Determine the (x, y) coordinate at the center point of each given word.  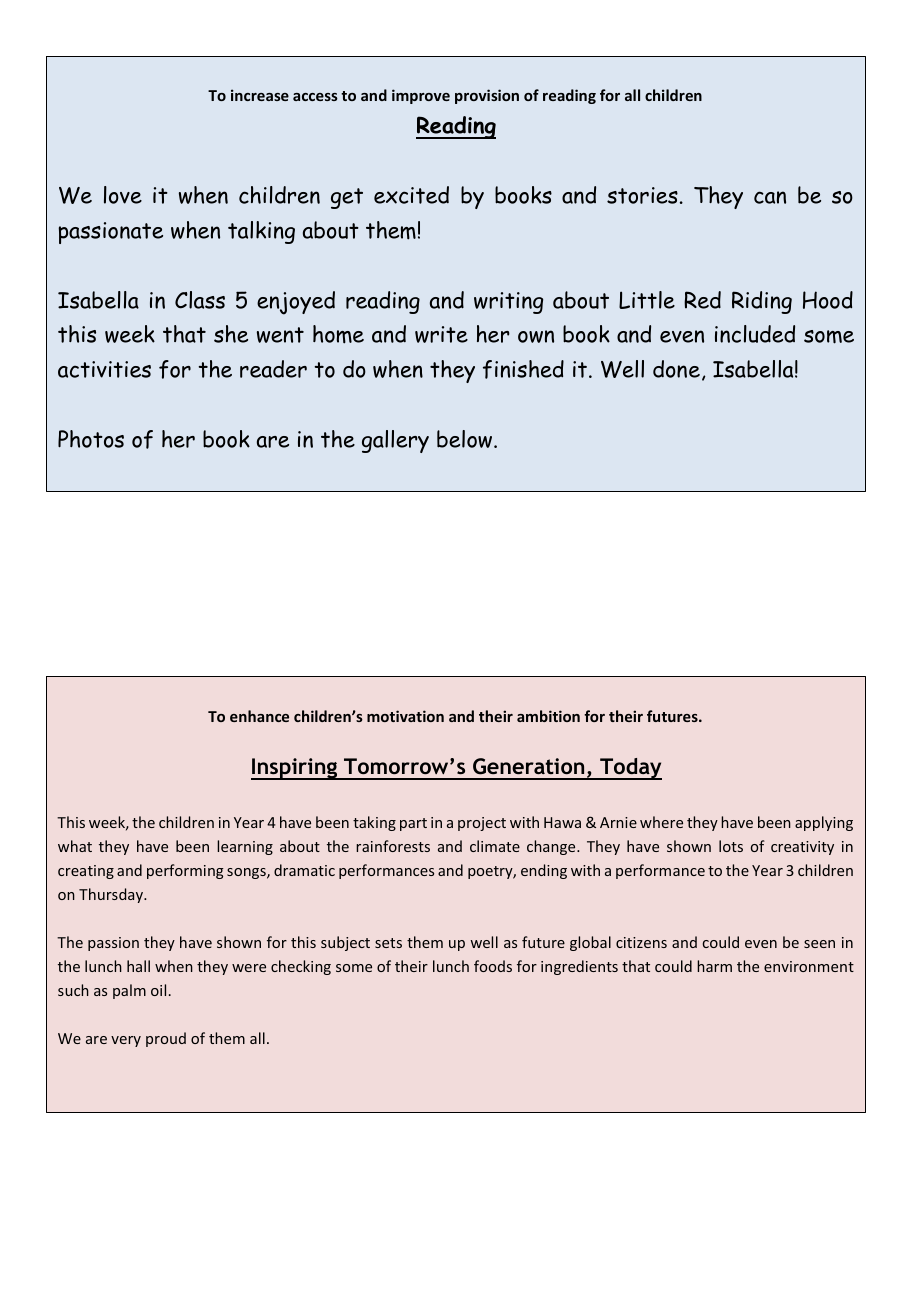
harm (714, 966)
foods (493, 966)
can (770, 197)
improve (421, 96)
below (466, 439)
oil (158, 990)
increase (260, 95)
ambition (548, 716)
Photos (91, 439)
